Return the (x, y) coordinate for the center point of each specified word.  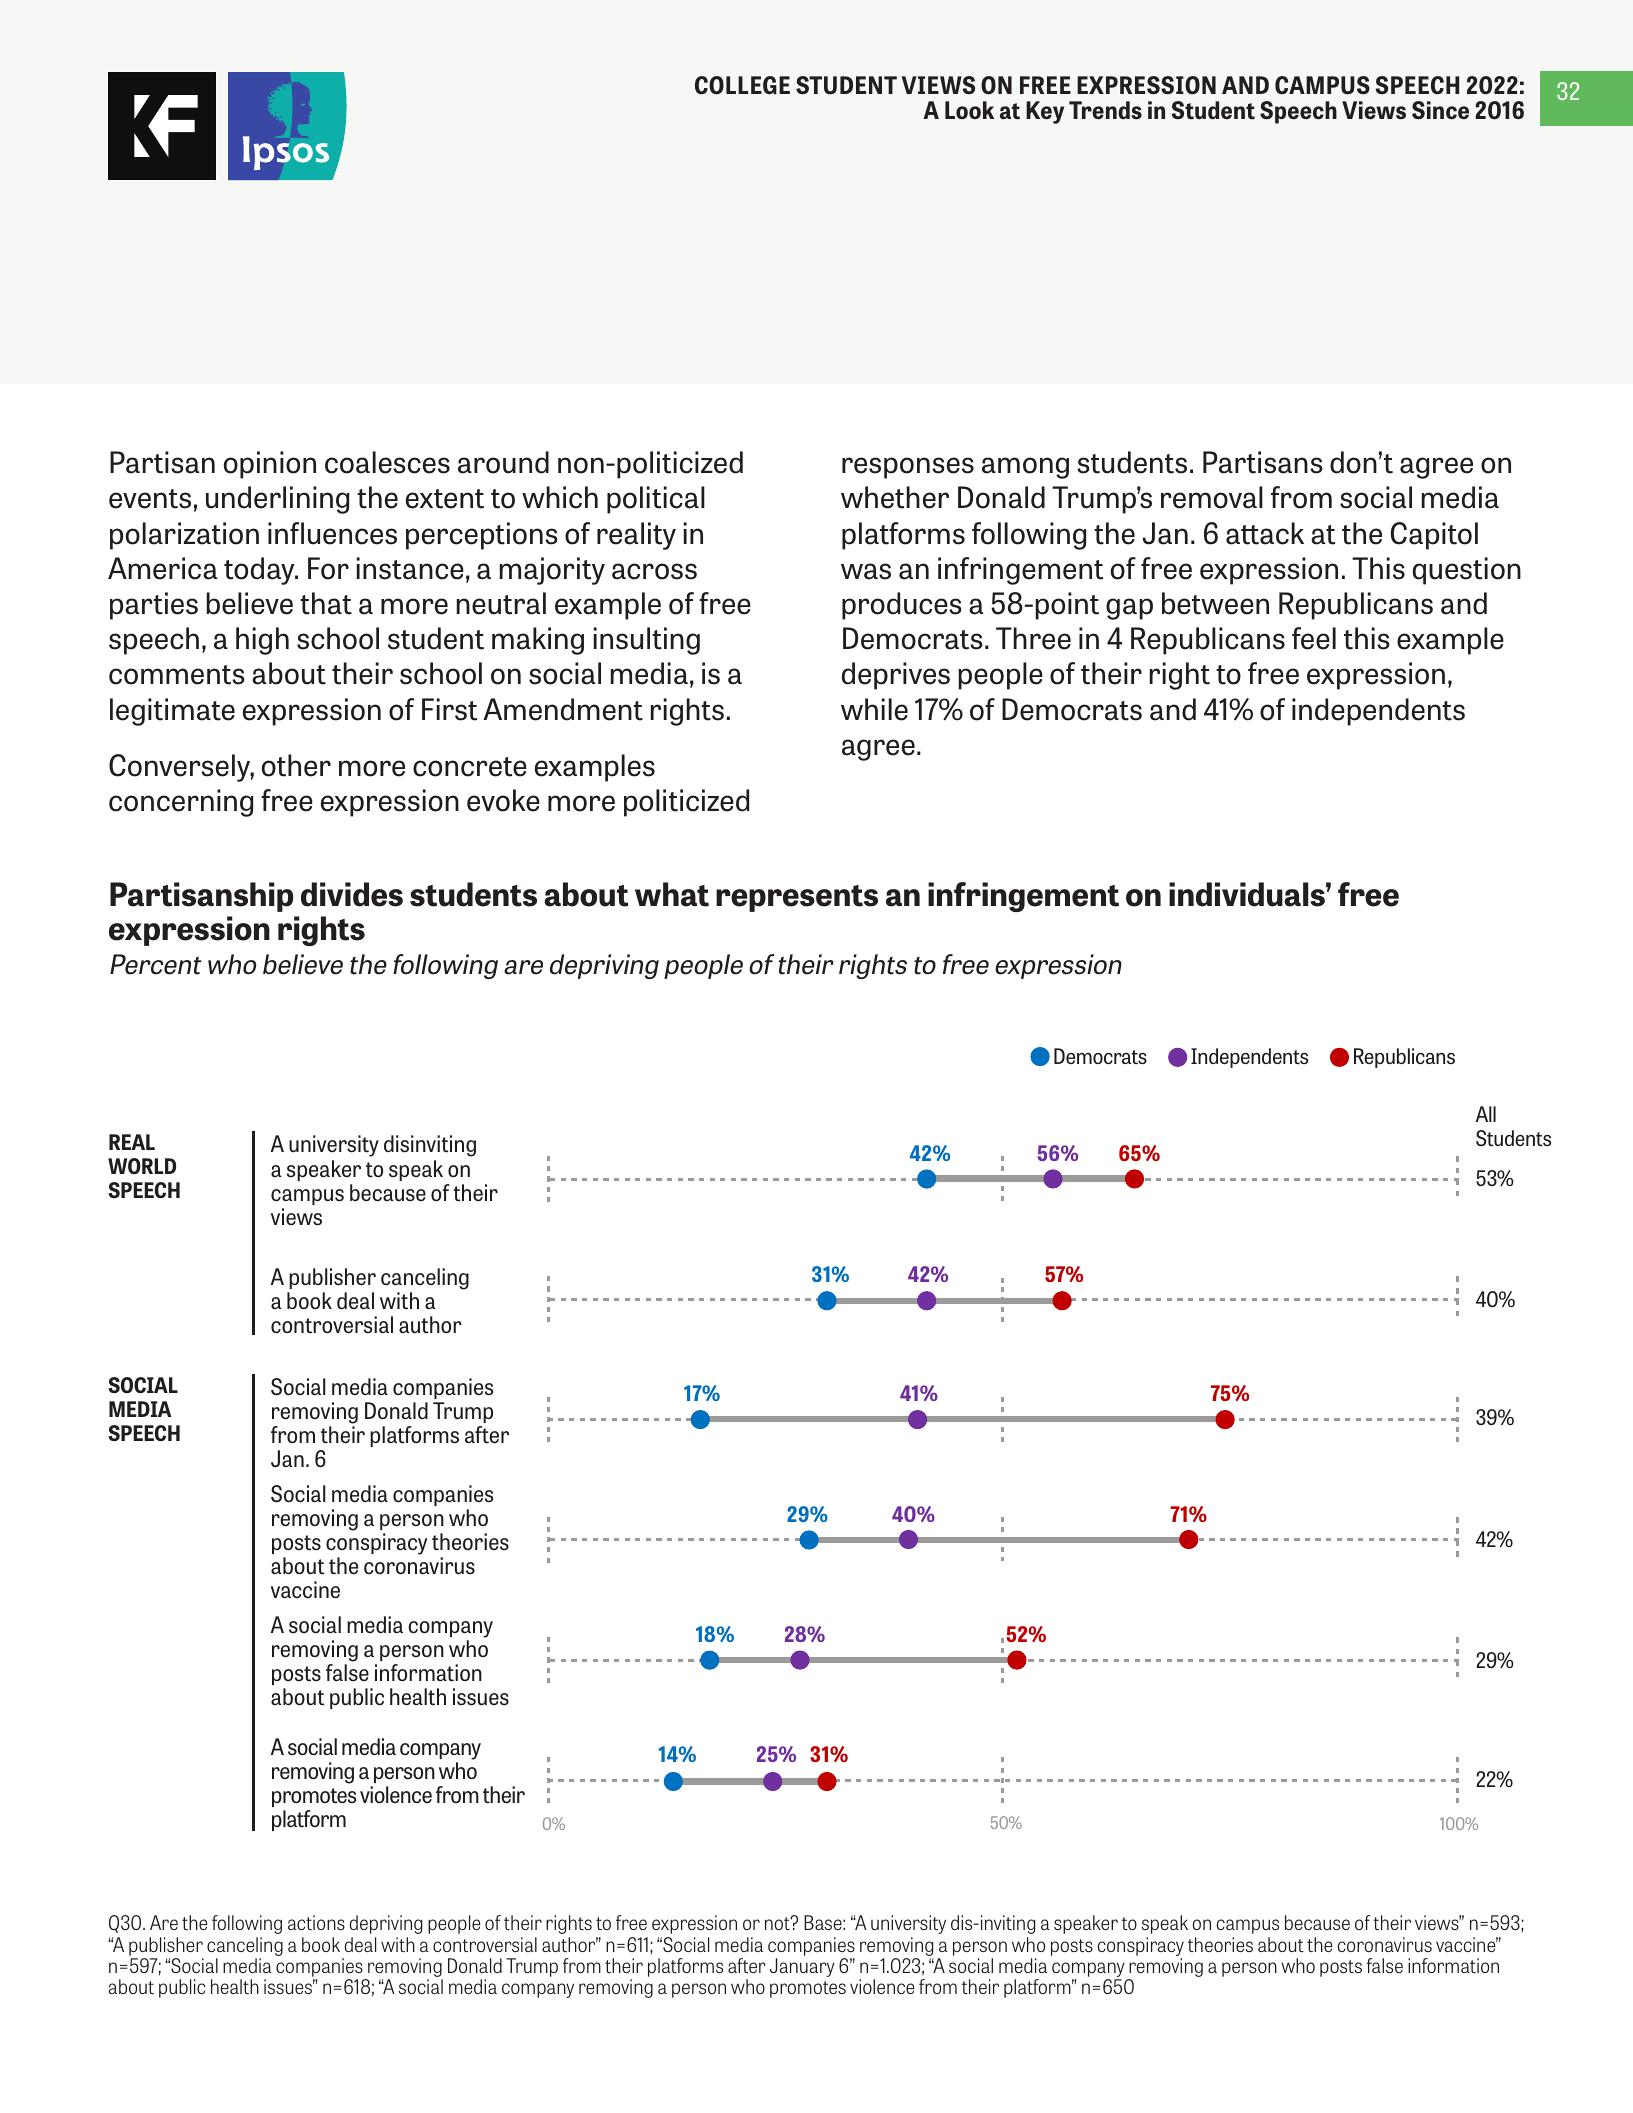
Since (1440, 110)
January (802, 1967)
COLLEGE (742, 85)
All (1486, 1114)
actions (316, 1922)
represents (797, 898)
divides (352, 894)
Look (969, 110)
